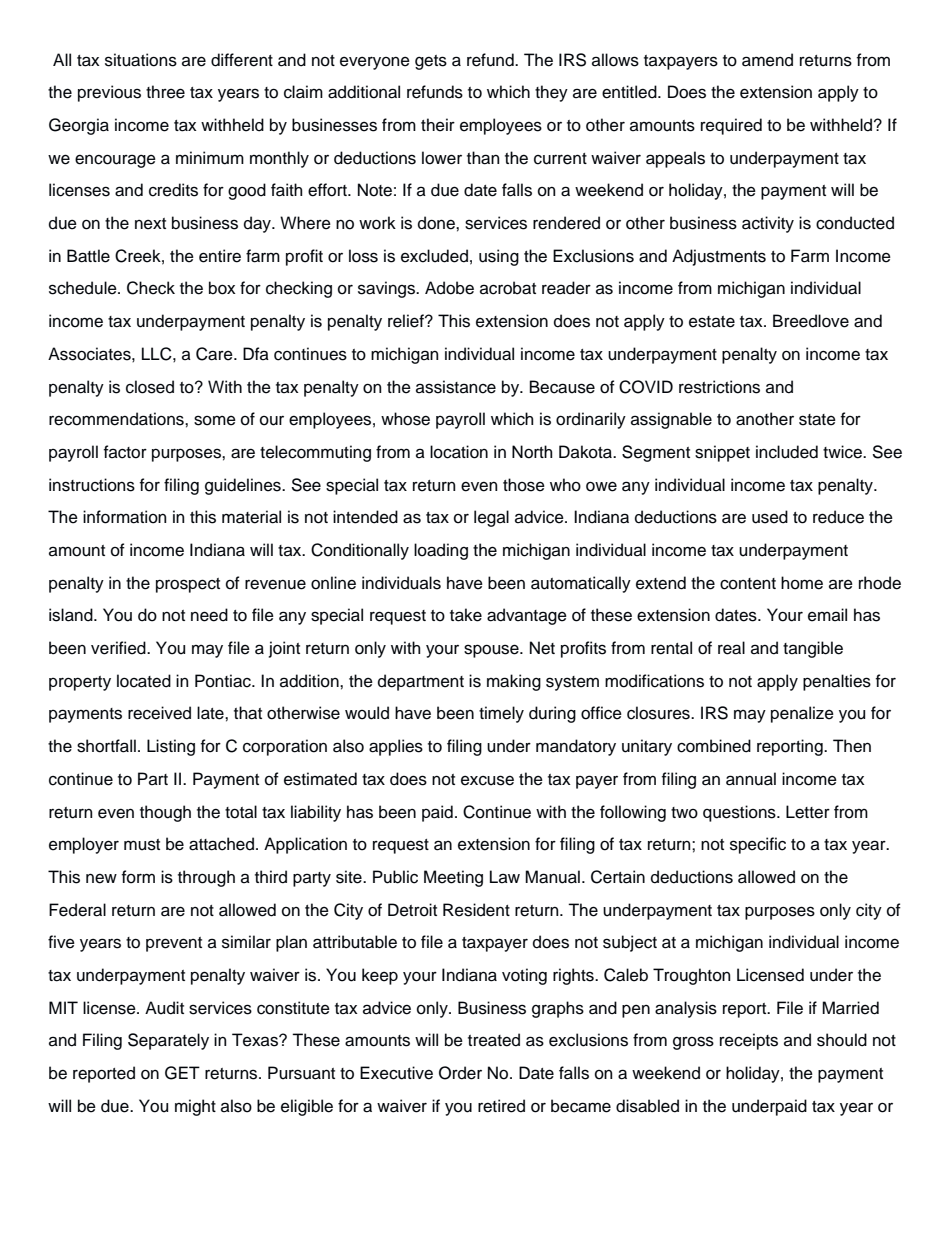  I want to click on included, so click(787, 452).
